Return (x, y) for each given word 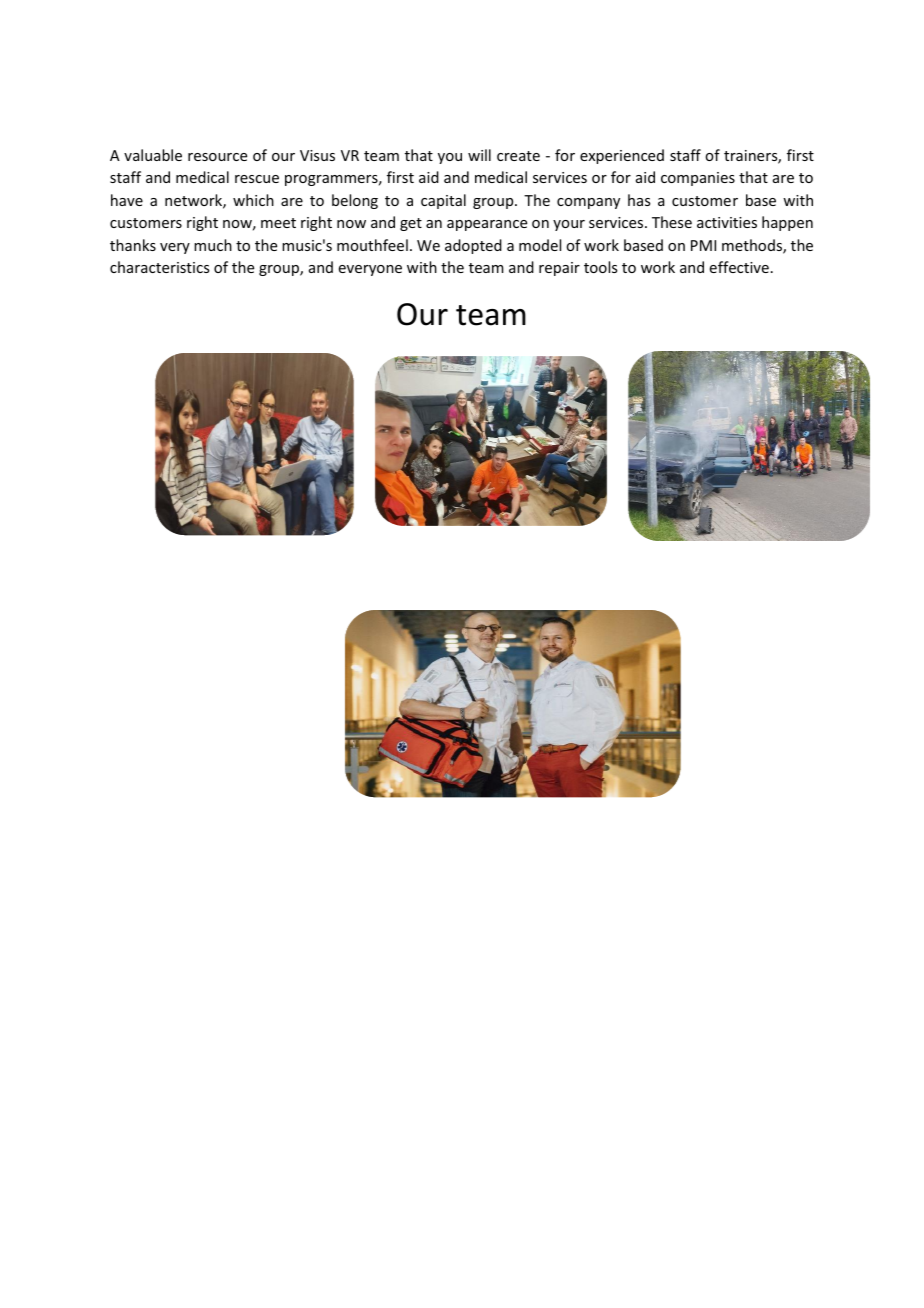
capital (443, 201)
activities (727, 222)
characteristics (159, 267)
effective (739, 267)
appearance (487, 225)
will (479, 155)
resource (217, 157)
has (639, 200)
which (253, 200)
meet (278, 223)
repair (559, 269)
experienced (622, 156)
